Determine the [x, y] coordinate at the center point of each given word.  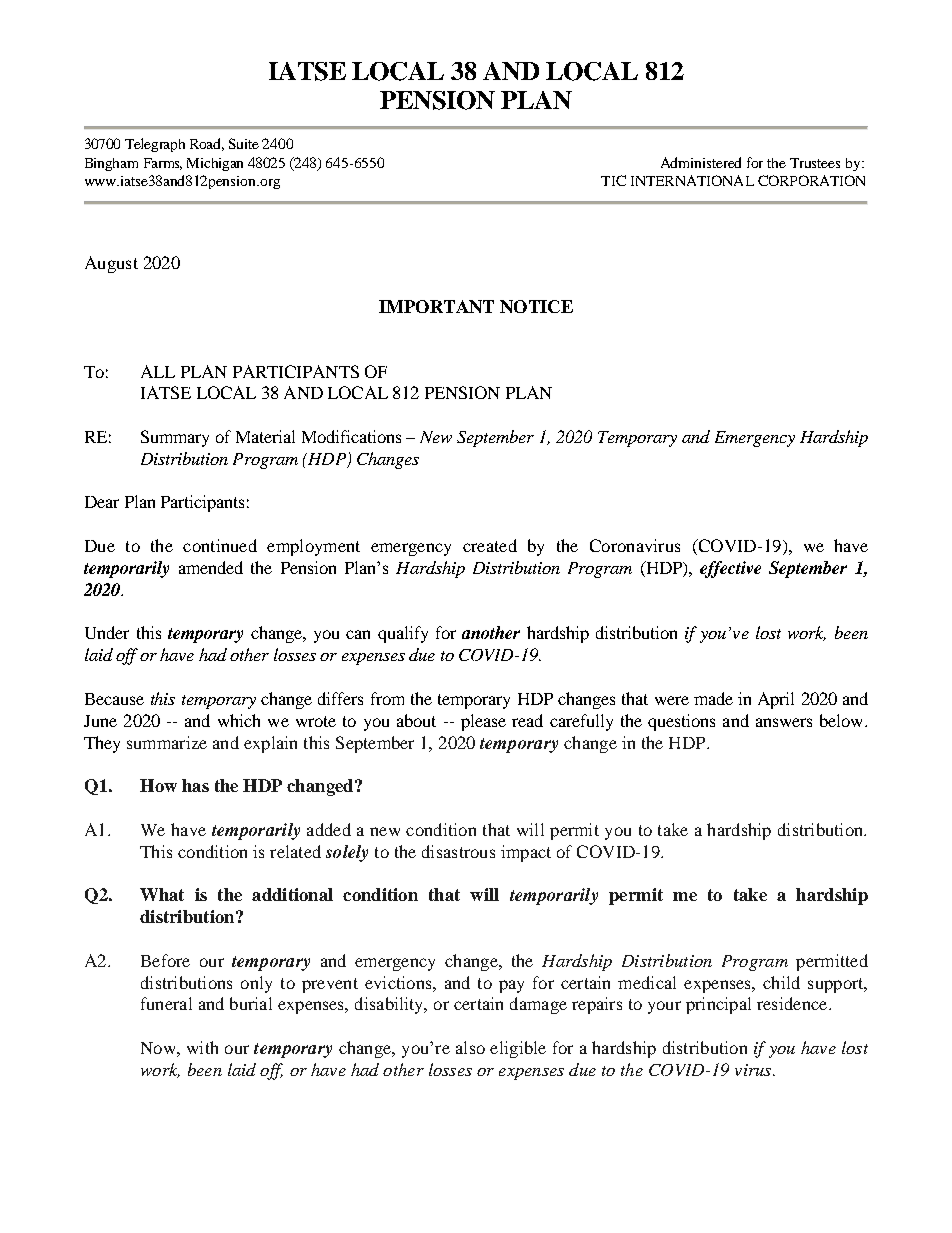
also [470, 1047]
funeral [166, 1003]
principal [718, 1005]
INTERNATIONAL [692, 180]
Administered [701, 162]
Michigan [215, 164]
